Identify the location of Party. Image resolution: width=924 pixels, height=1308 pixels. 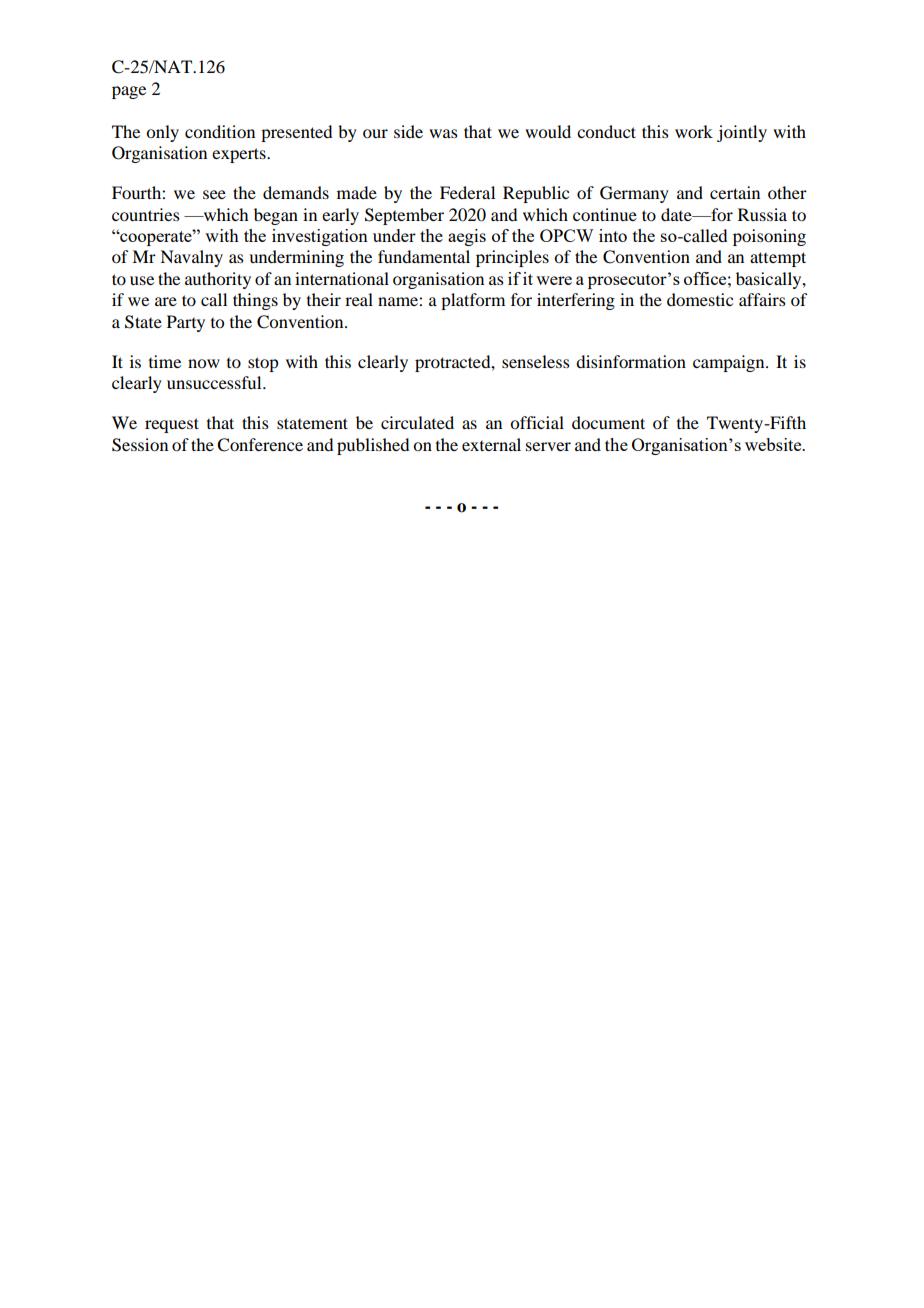
(186, 323).
